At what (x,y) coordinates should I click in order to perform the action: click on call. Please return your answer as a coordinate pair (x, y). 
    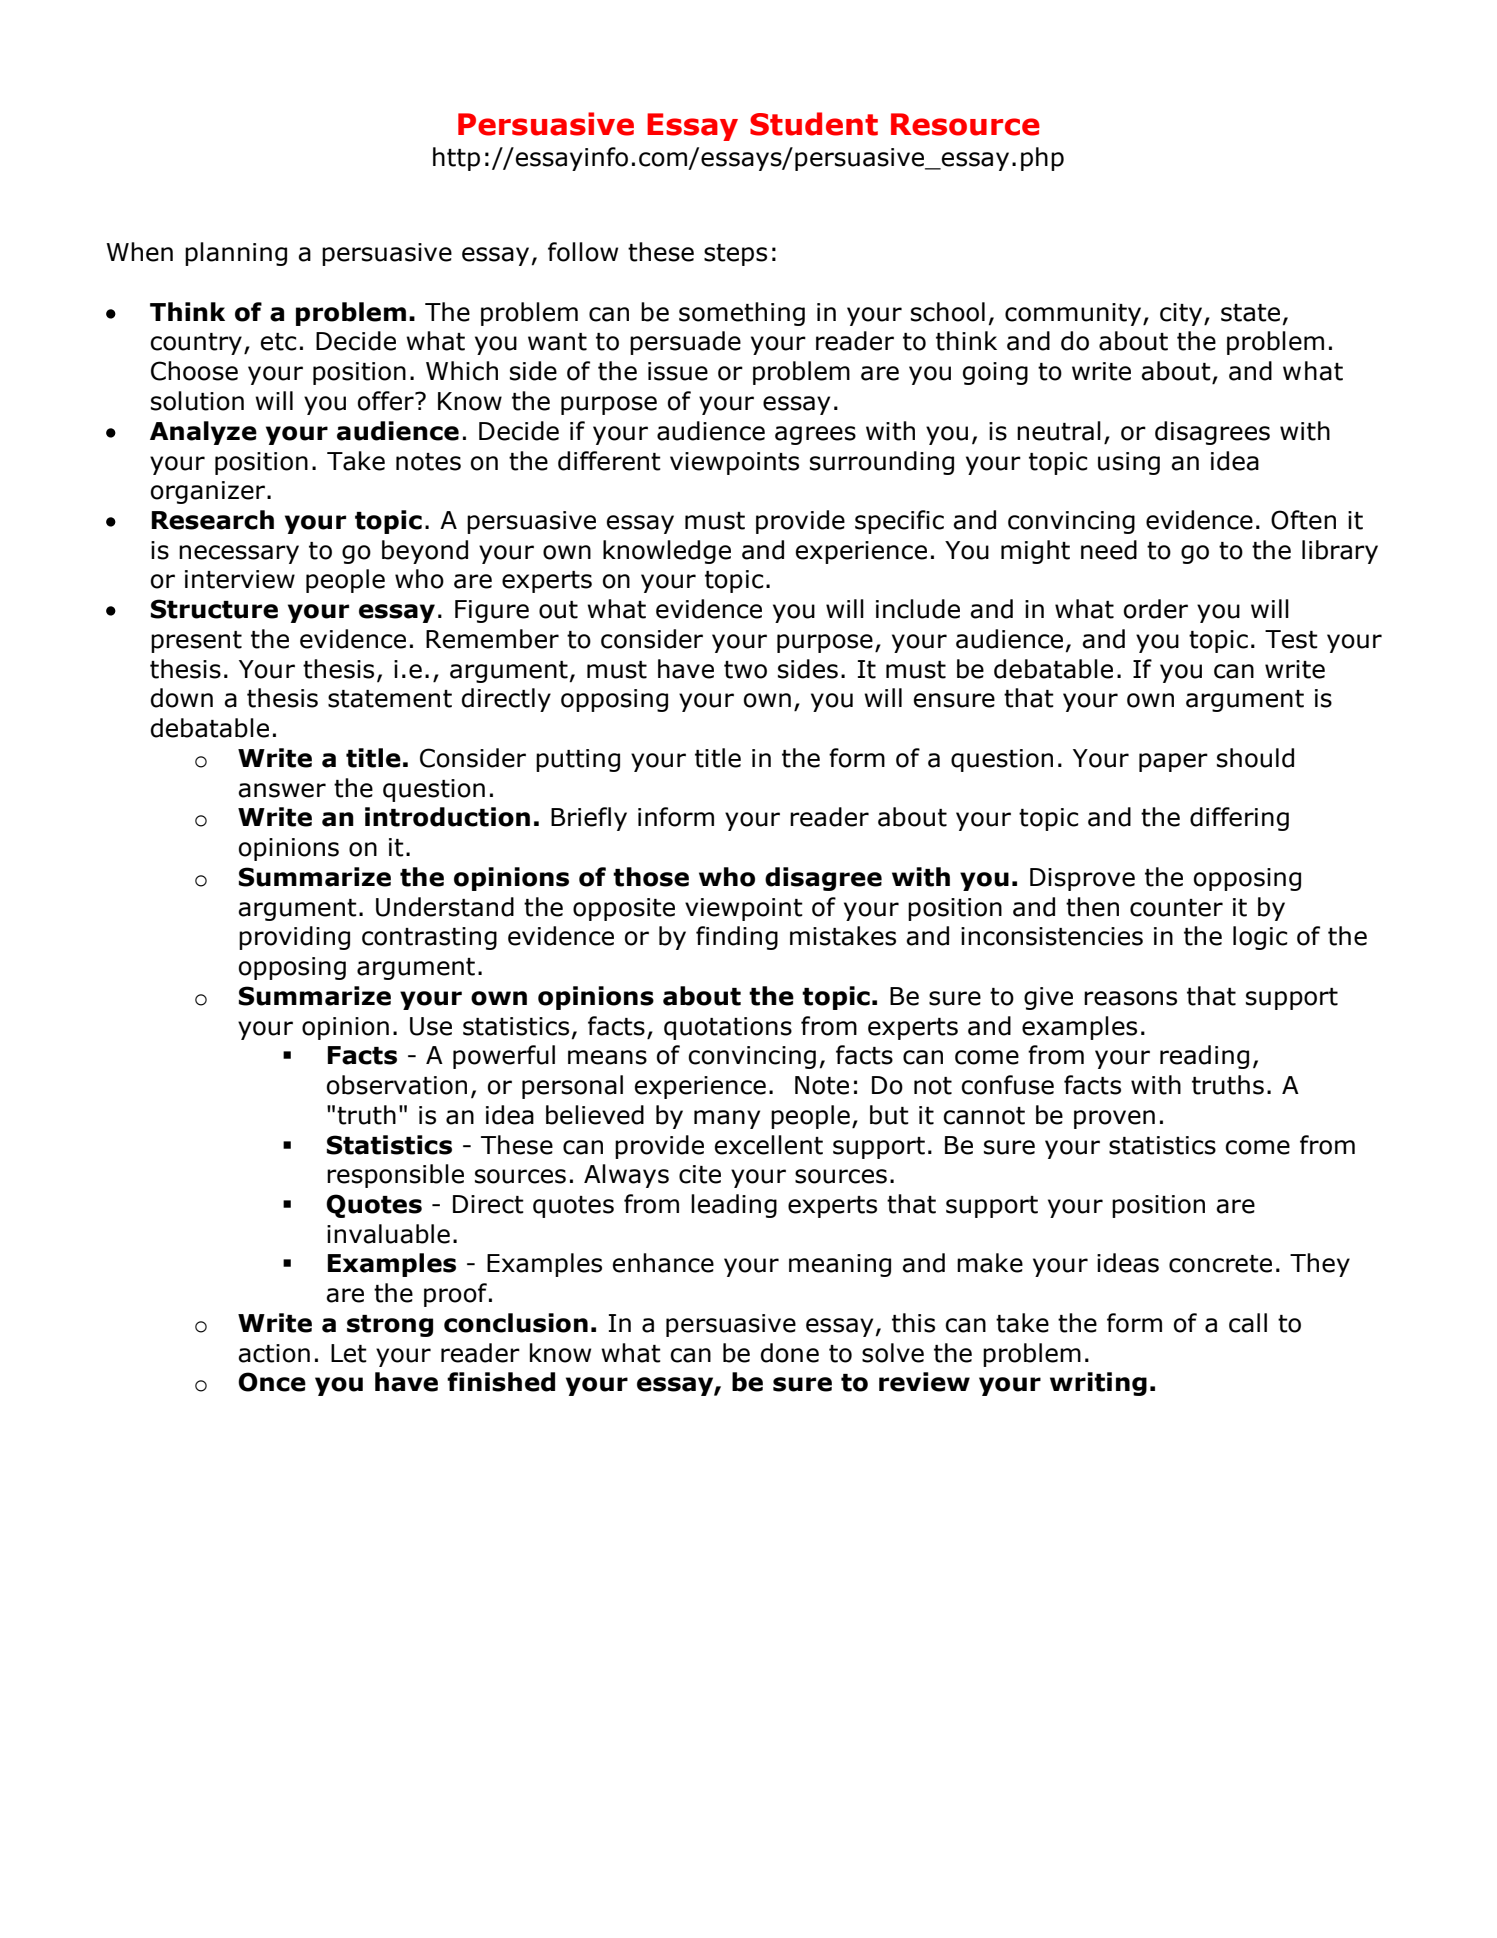
    Looking at the image, I should click on (1248, 1323).
